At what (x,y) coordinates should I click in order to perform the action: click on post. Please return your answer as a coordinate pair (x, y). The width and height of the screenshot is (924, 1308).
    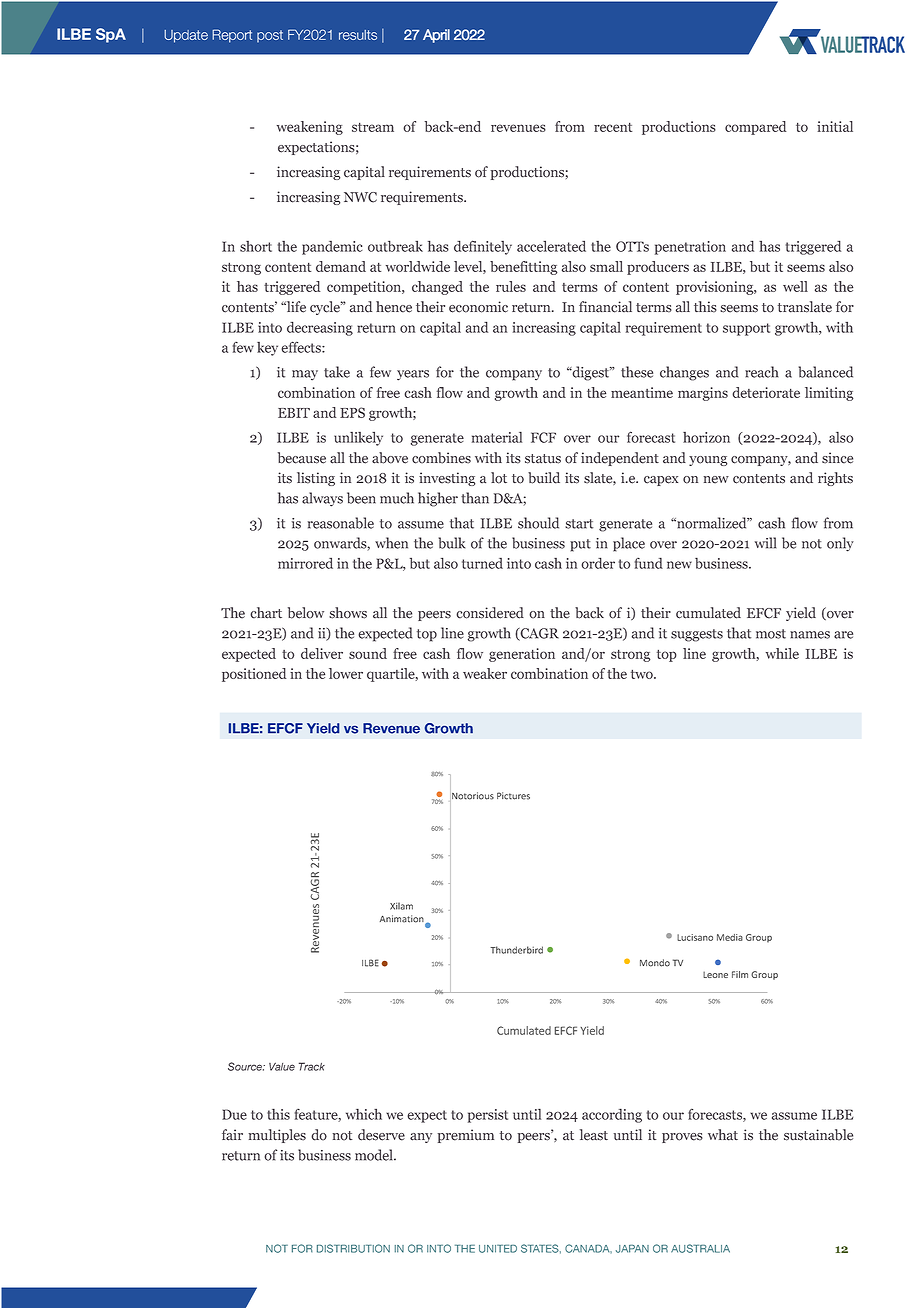
    Looking at the image, I should click on (270, 36).
